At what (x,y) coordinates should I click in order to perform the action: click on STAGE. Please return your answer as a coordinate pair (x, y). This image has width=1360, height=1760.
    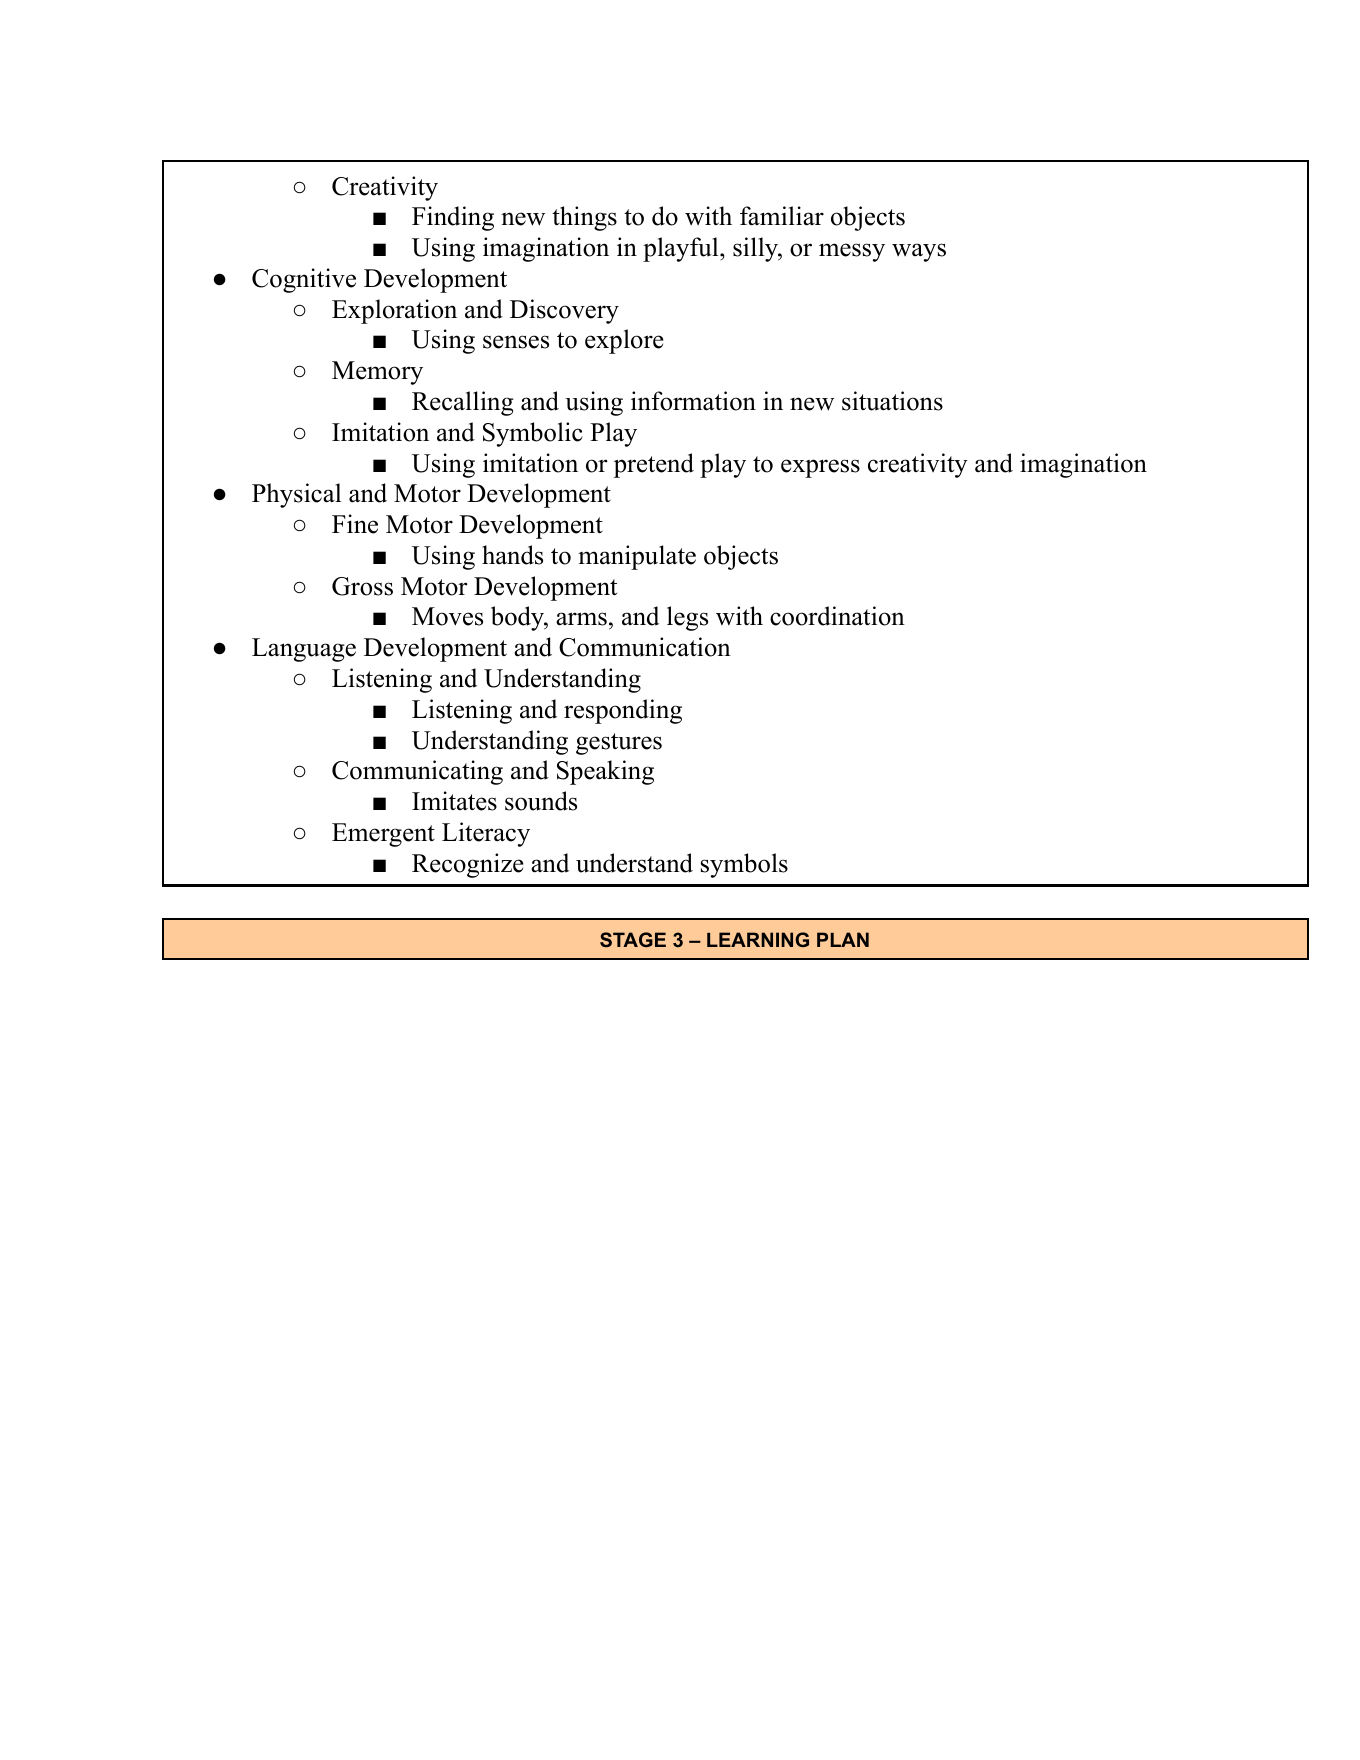
    Looking at the image, I should click on (633, 939).
